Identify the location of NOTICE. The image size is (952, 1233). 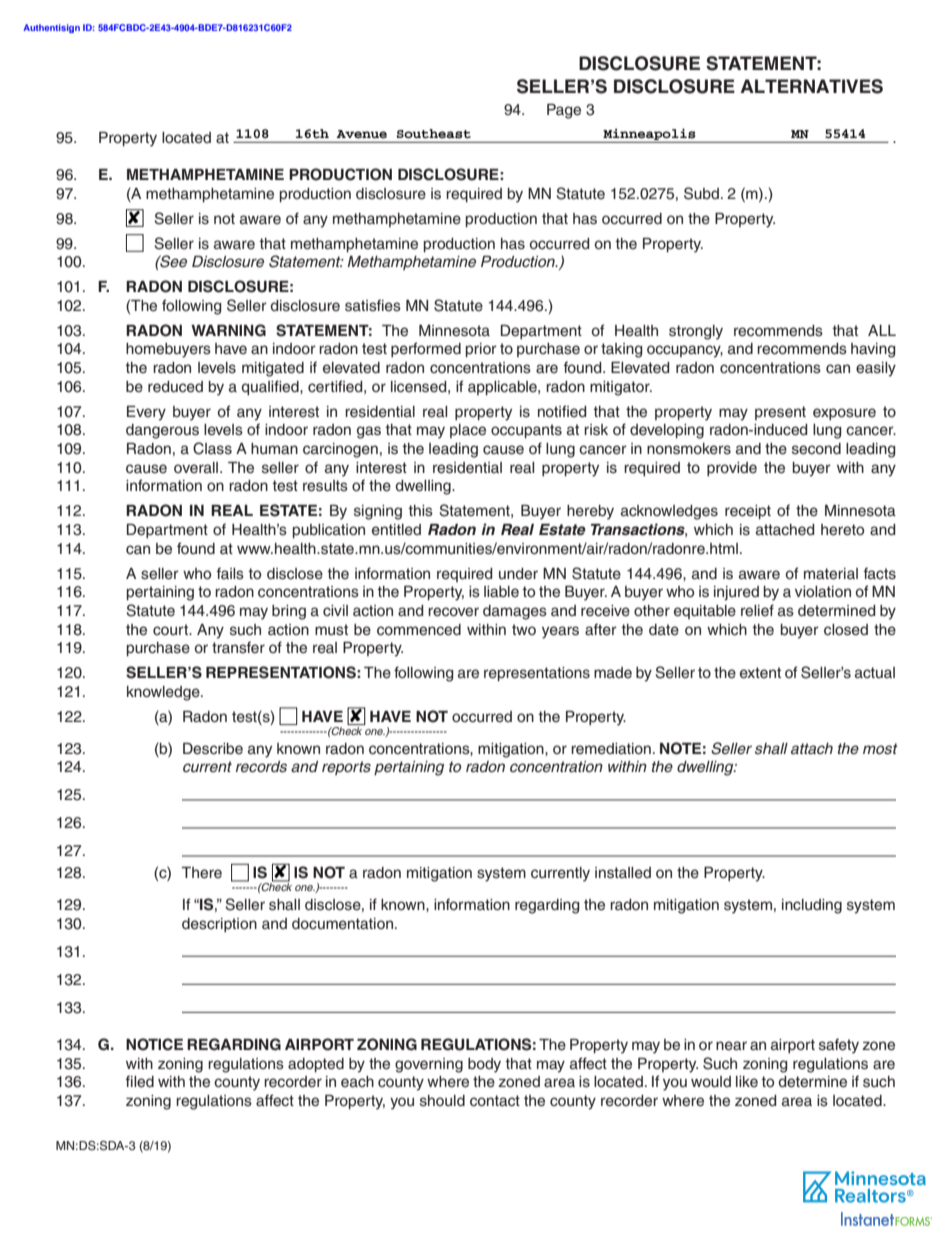
(154, 1044).
